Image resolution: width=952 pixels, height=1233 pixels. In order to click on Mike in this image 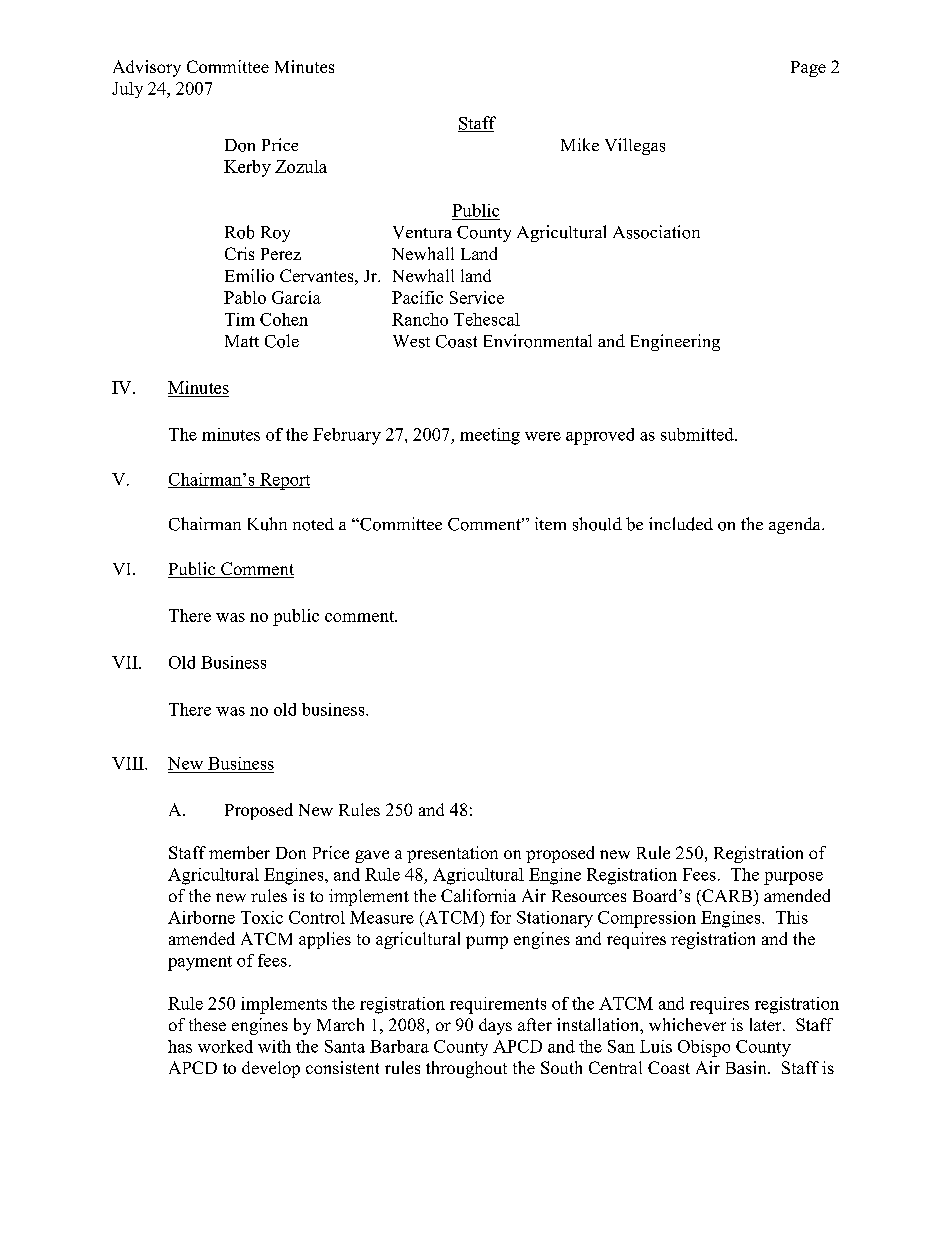, I will do `click(580, 144)`.
